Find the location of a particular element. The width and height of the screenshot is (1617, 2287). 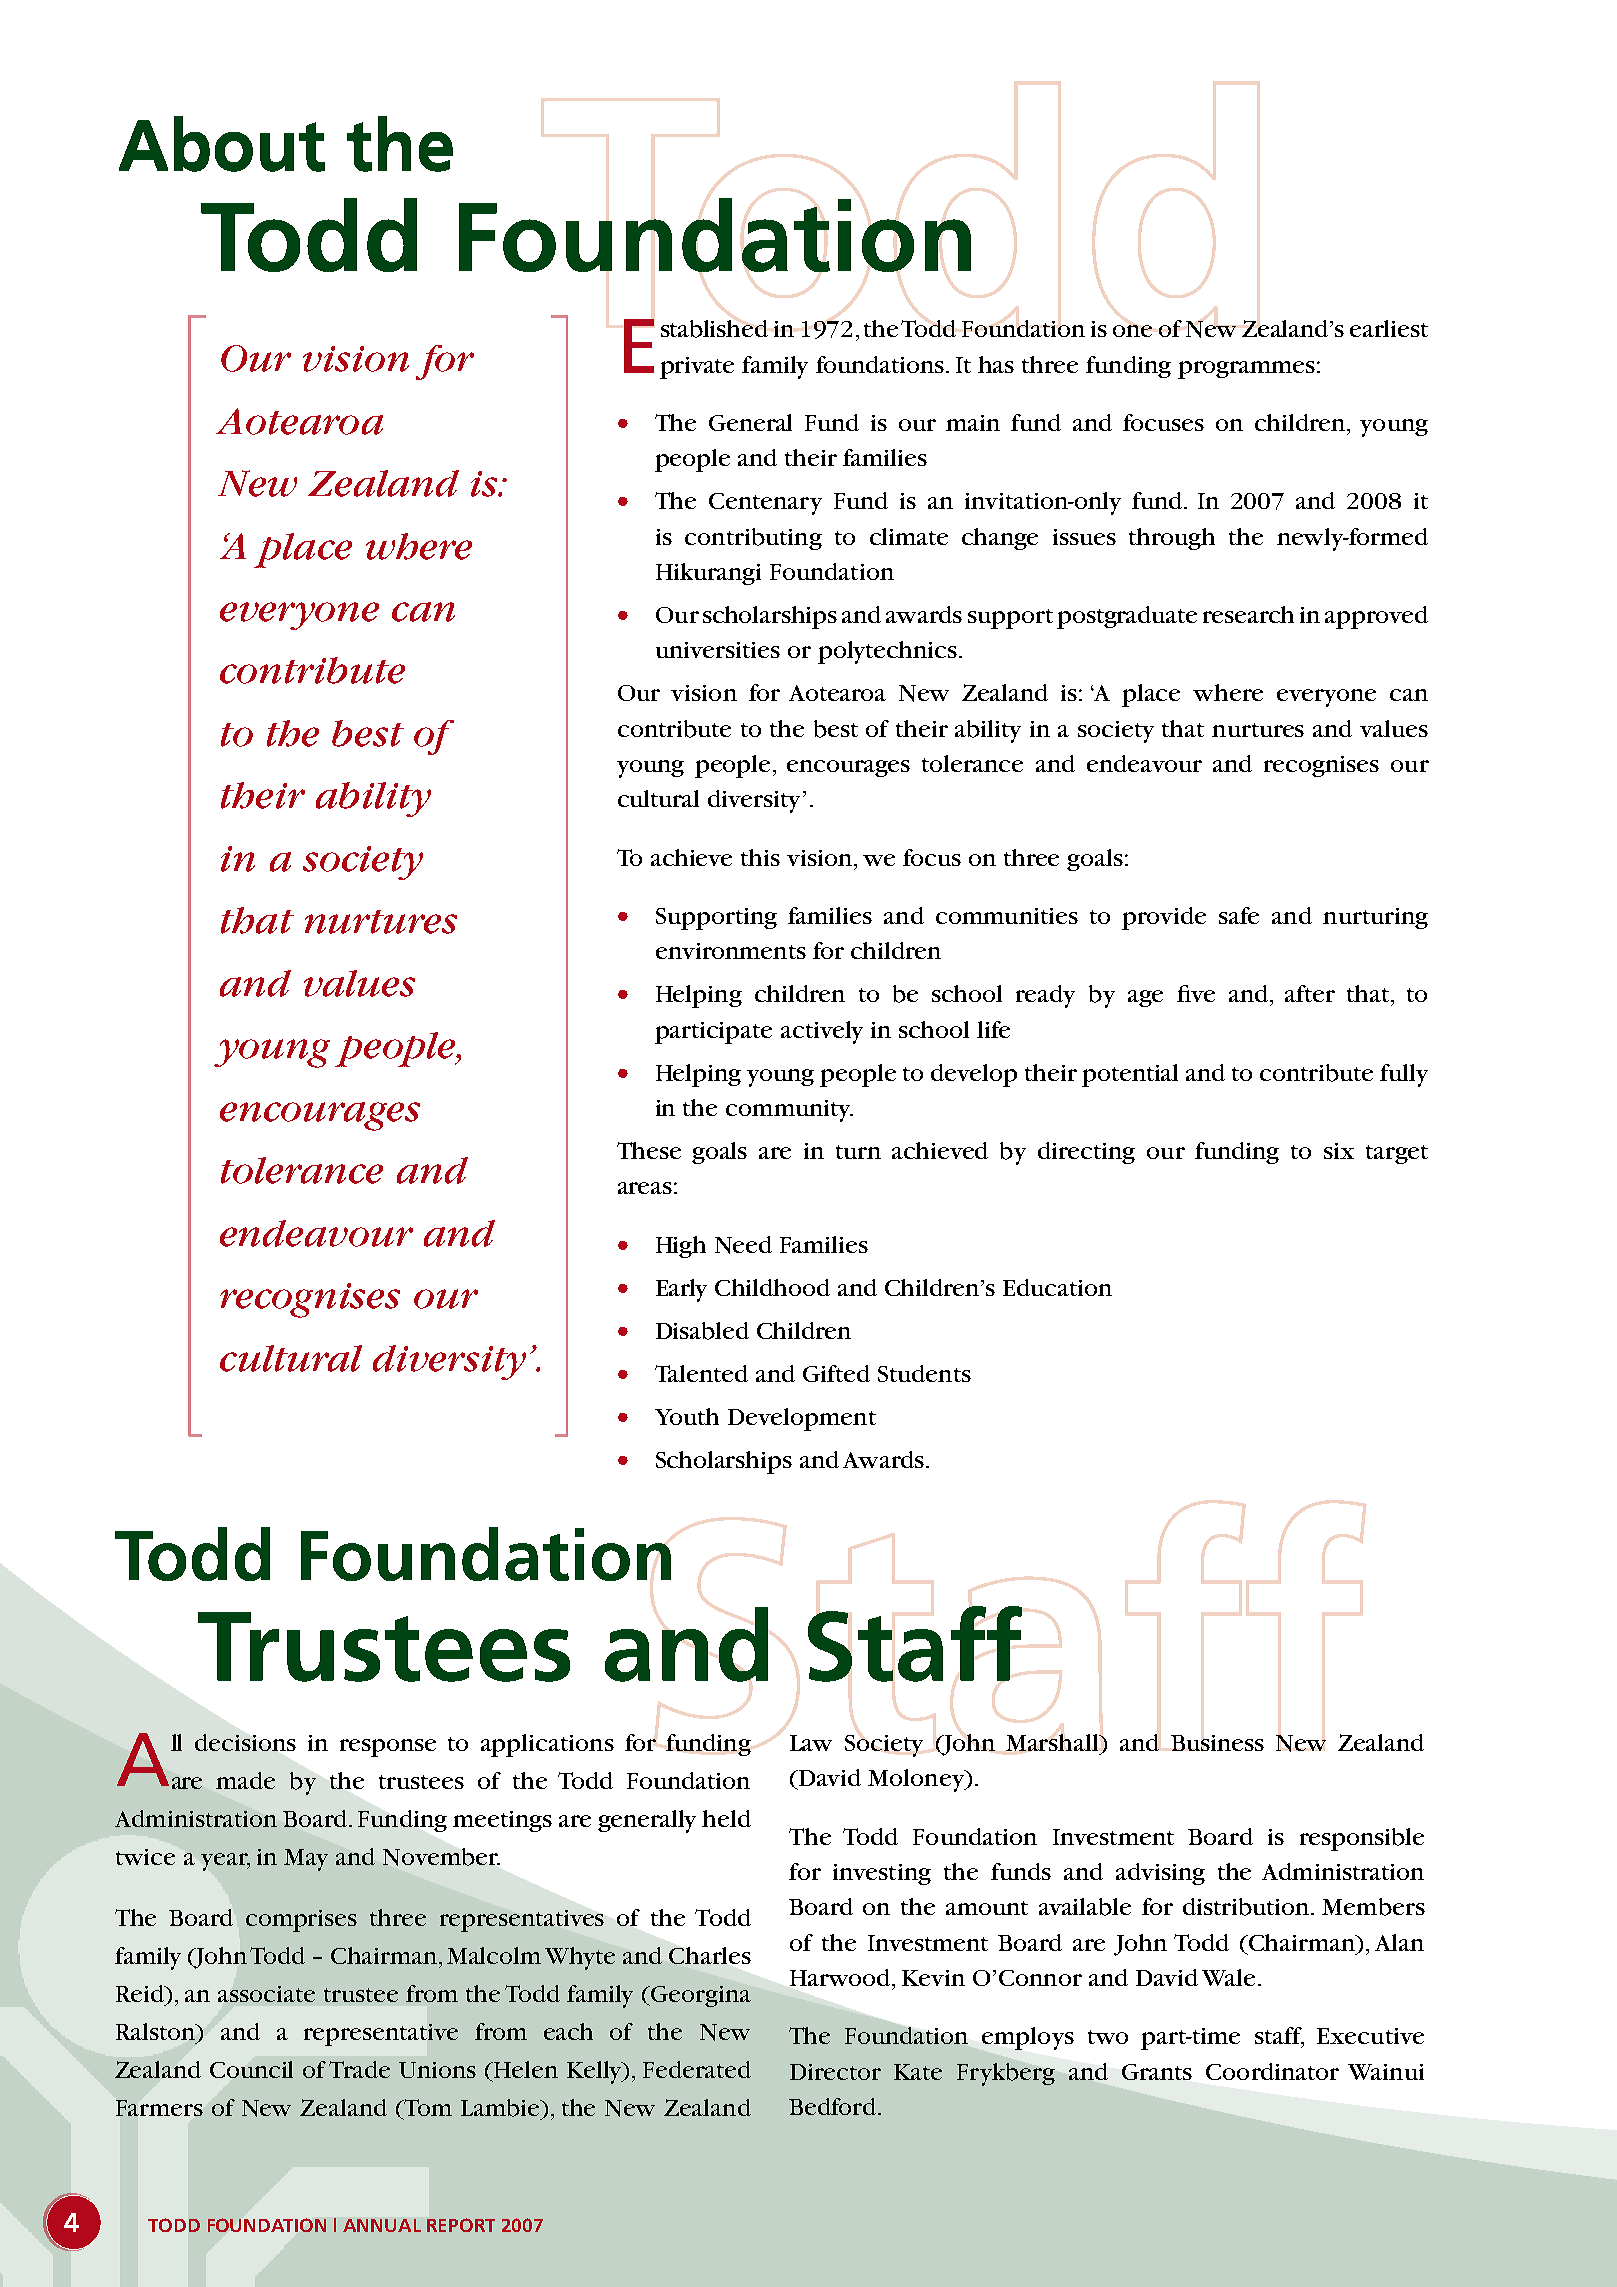

six is located at coordinates (1339, 1151).
